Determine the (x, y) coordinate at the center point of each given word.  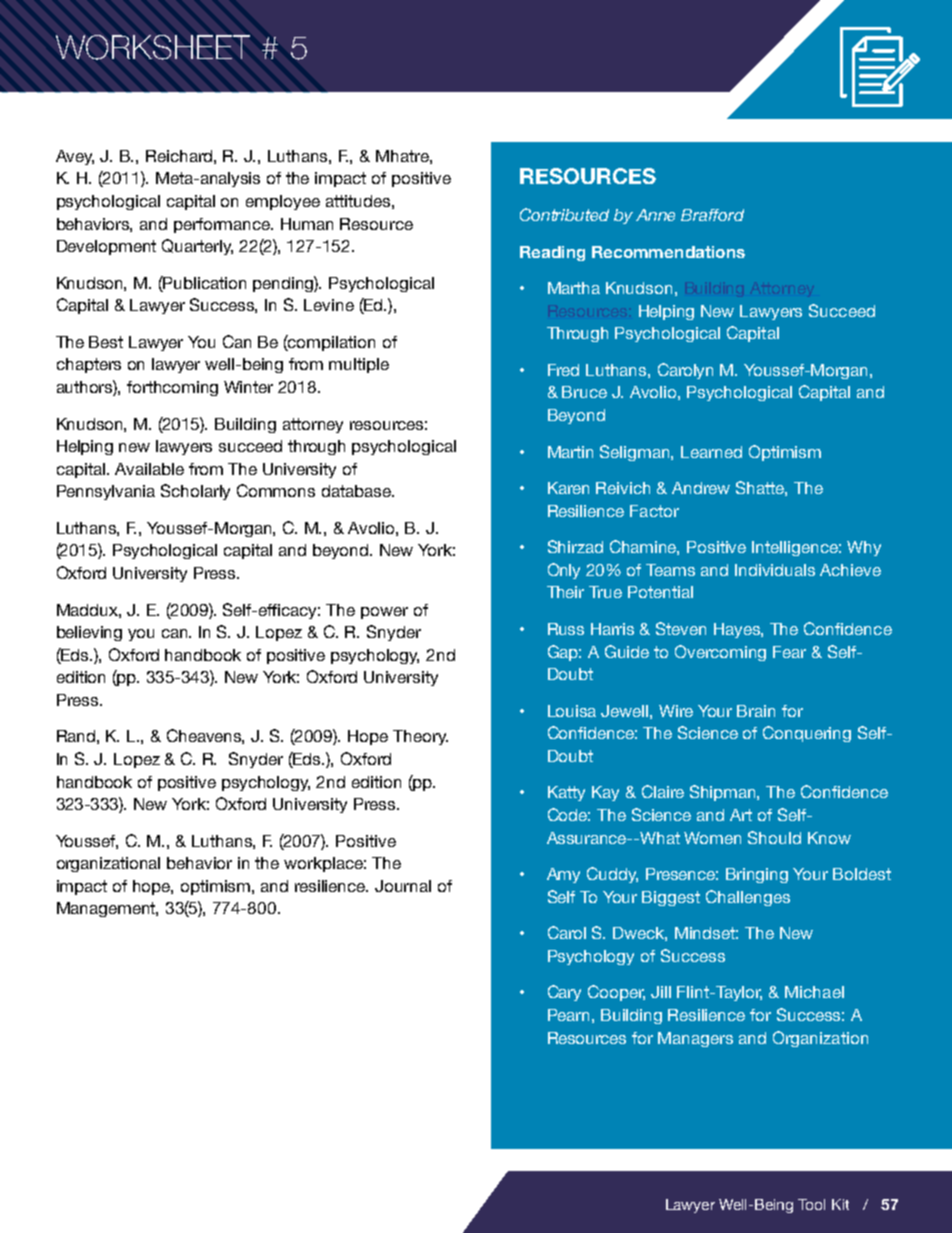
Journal (403, 886)
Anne (655, 215)
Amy (563, 875)
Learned (711, 452)
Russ (566, 629)
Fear (789, 652)
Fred (563, 370)
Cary (564, 993)
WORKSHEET (153, 47)
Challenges (748, 898)
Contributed (564, 214)
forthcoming (172, 388)
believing (89, 633)
